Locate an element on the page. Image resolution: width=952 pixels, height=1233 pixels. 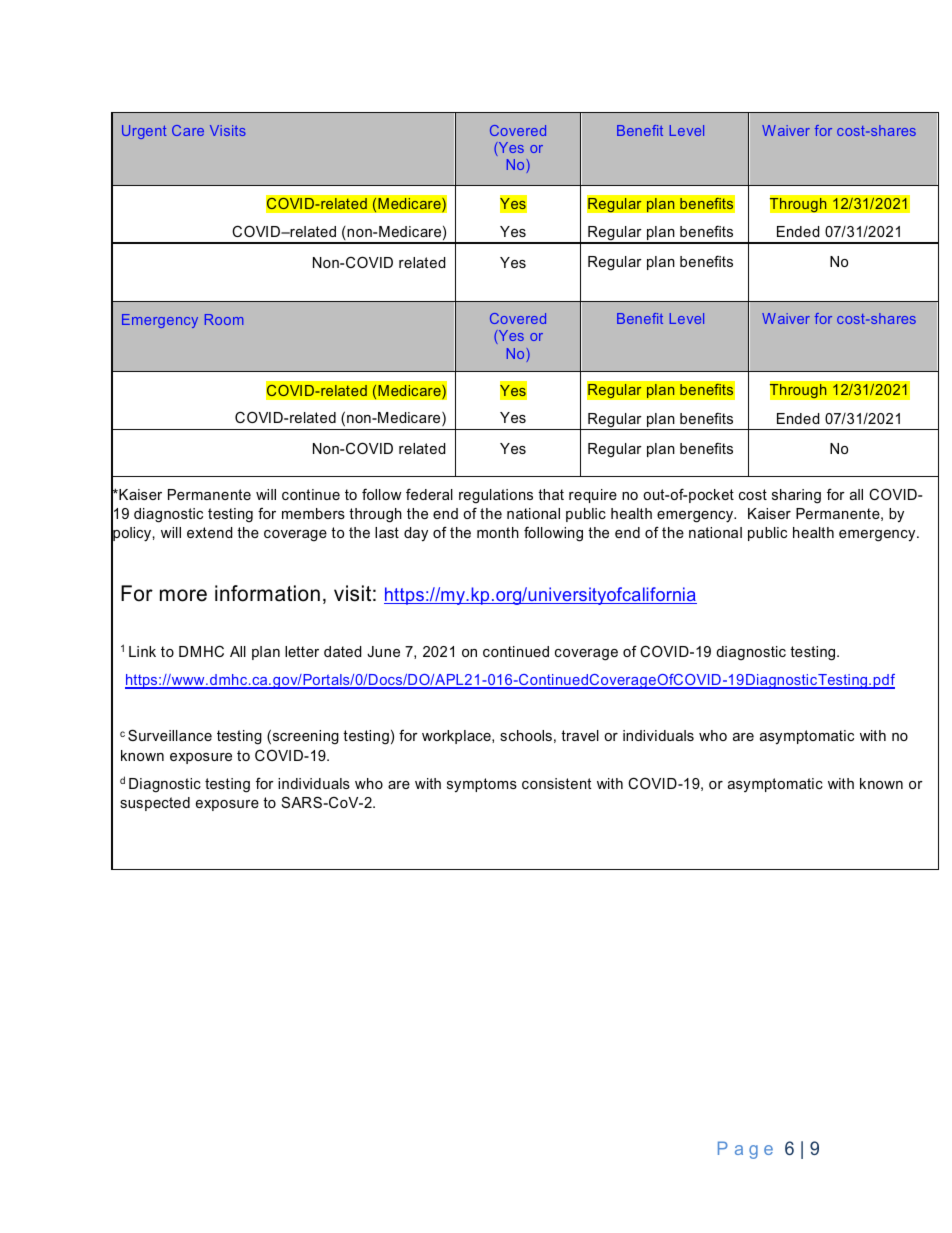
sharing is located at coordinates (796, 496).
